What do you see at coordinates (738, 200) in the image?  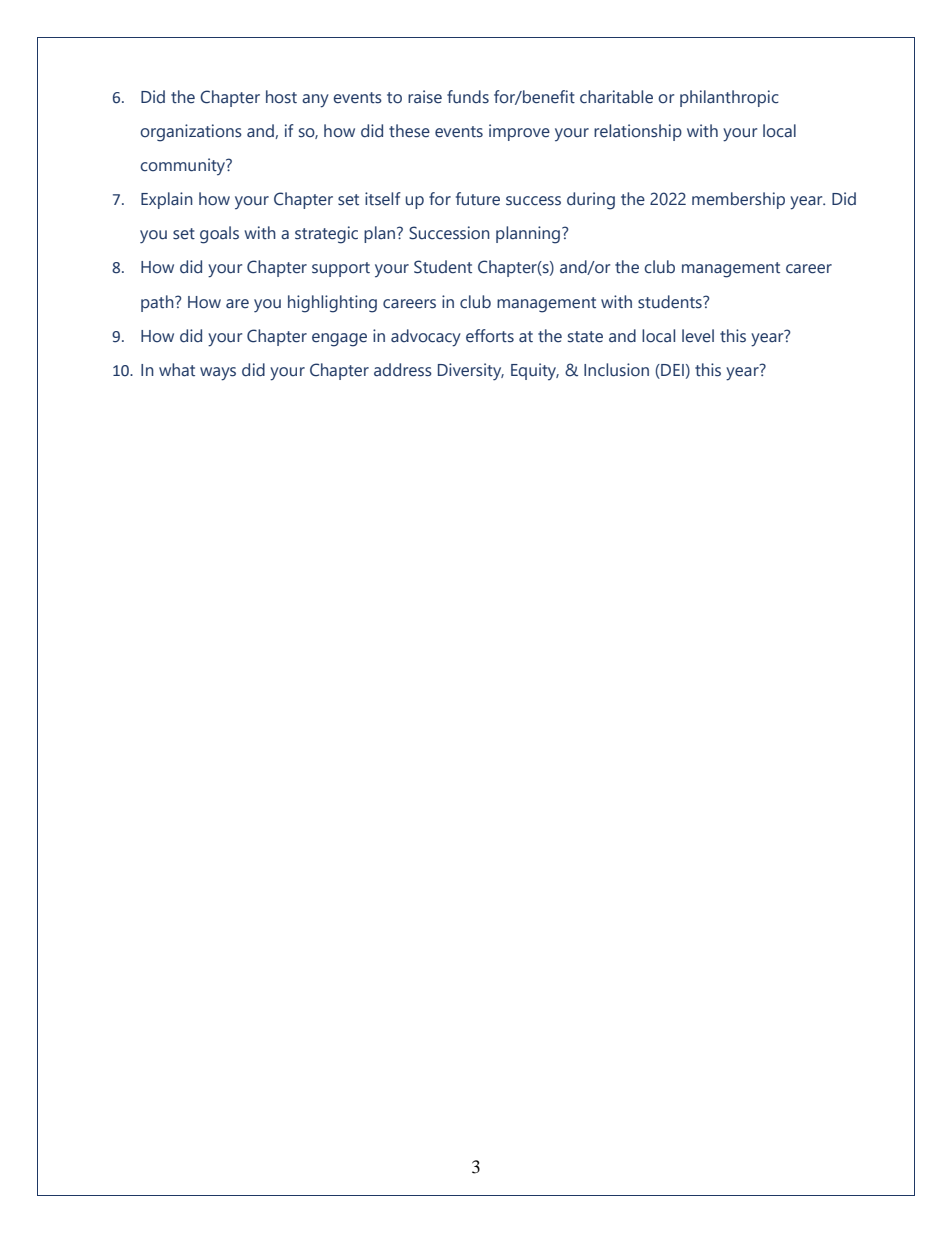 I see `membership` at bounding box center [738, 200].
